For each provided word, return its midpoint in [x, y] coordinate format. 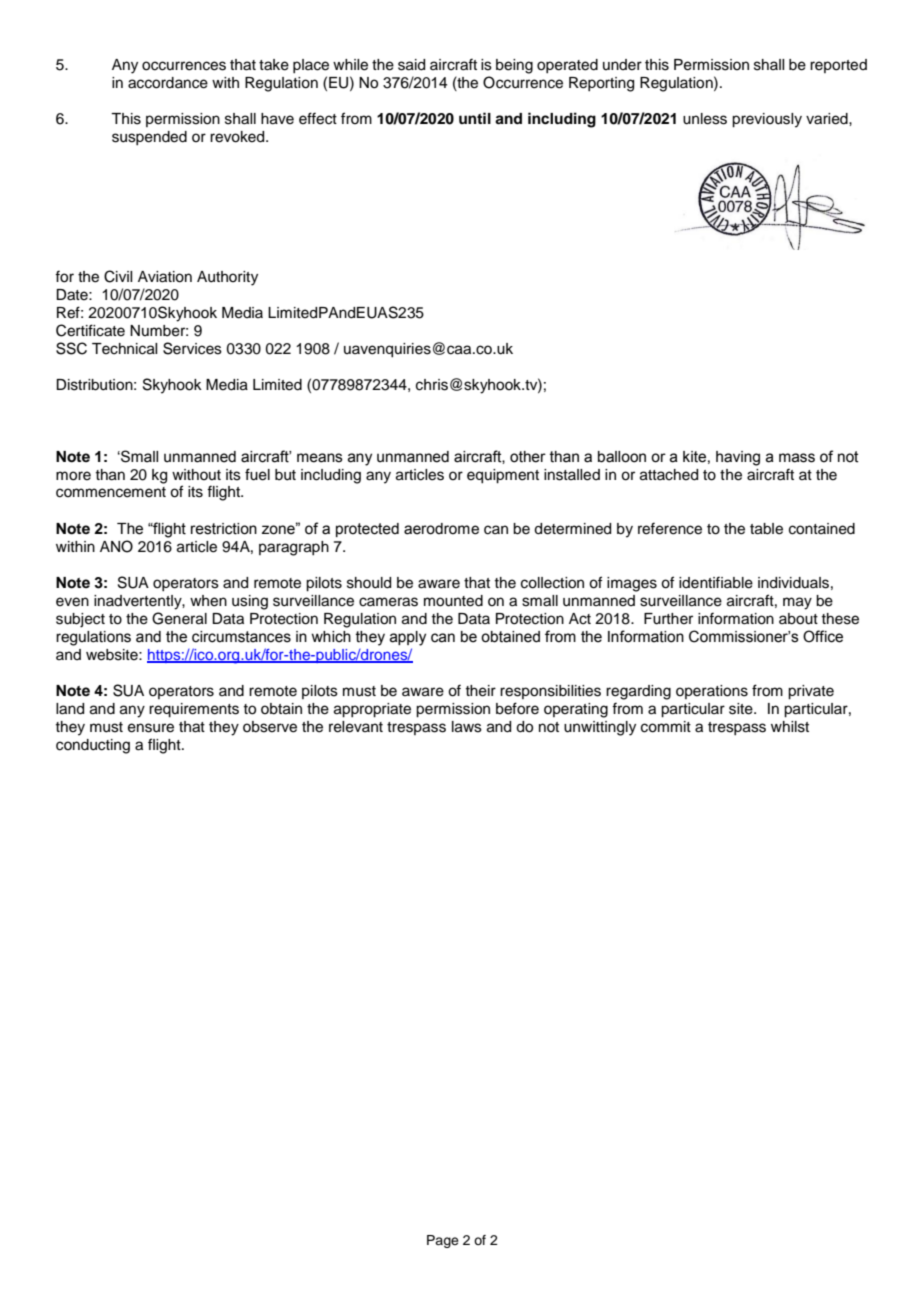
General [179, 618]
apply [408, 638]
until [475, 118]
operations [712, 692]
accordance [168, 83]
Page [443, 1241]
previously [767, 120]
